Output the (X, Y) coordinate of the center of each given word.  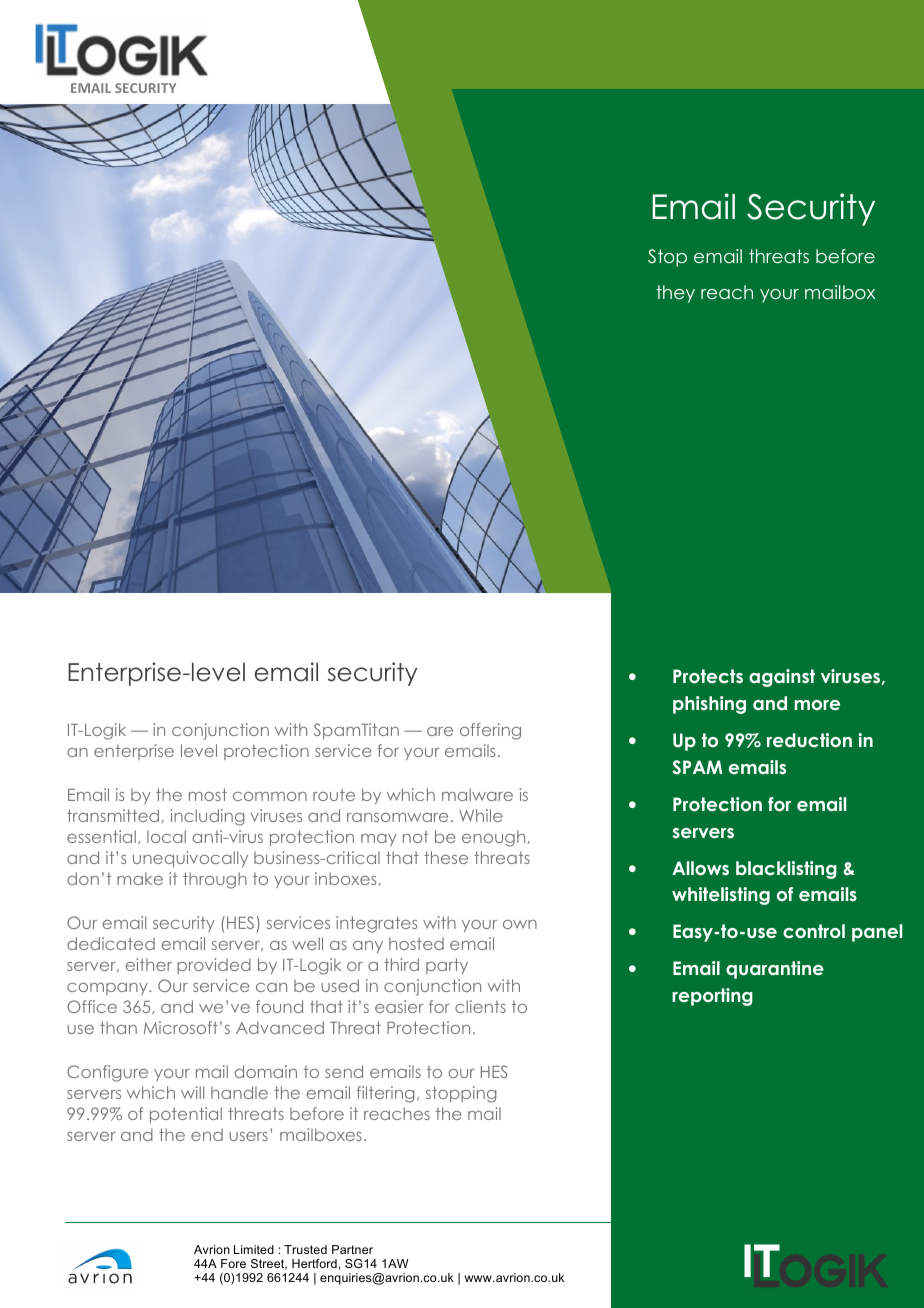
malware (477, 794)
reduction (809, 740)
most (208, 794)
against (782, 678)
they (675, 294)
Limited (254, 1249)
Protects (708, 676)
